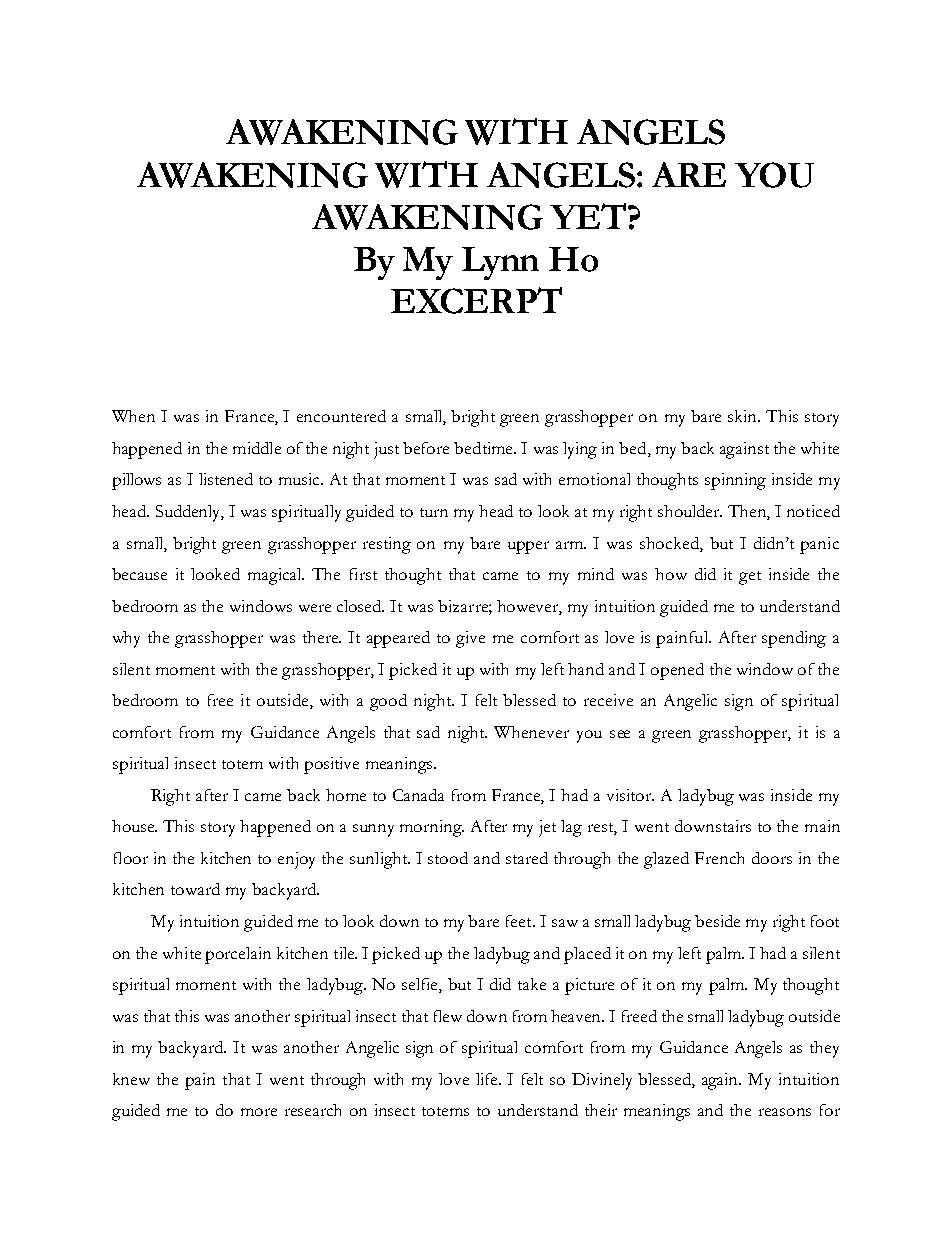 The image size is (952, 1233). What do you see at coordinates (719, 858) in the screenshot?
I see `French` at bounding box center [719, 858].
